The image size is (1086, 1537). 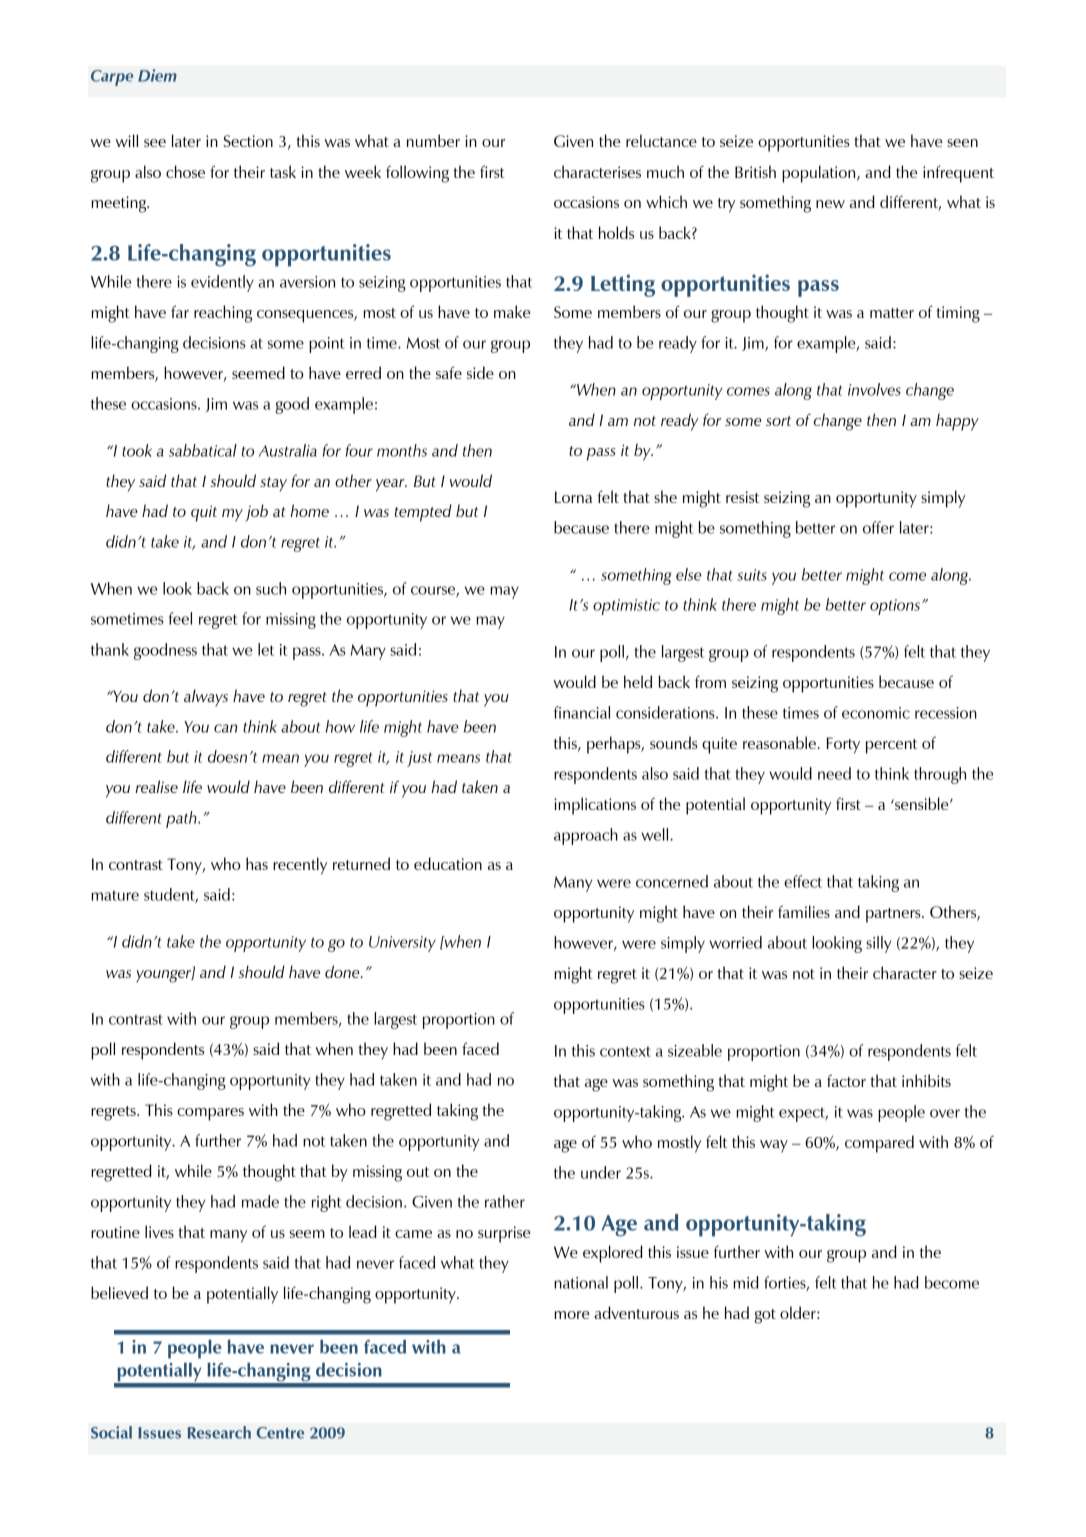 I want to click on can, so click(x=225, y=728).
